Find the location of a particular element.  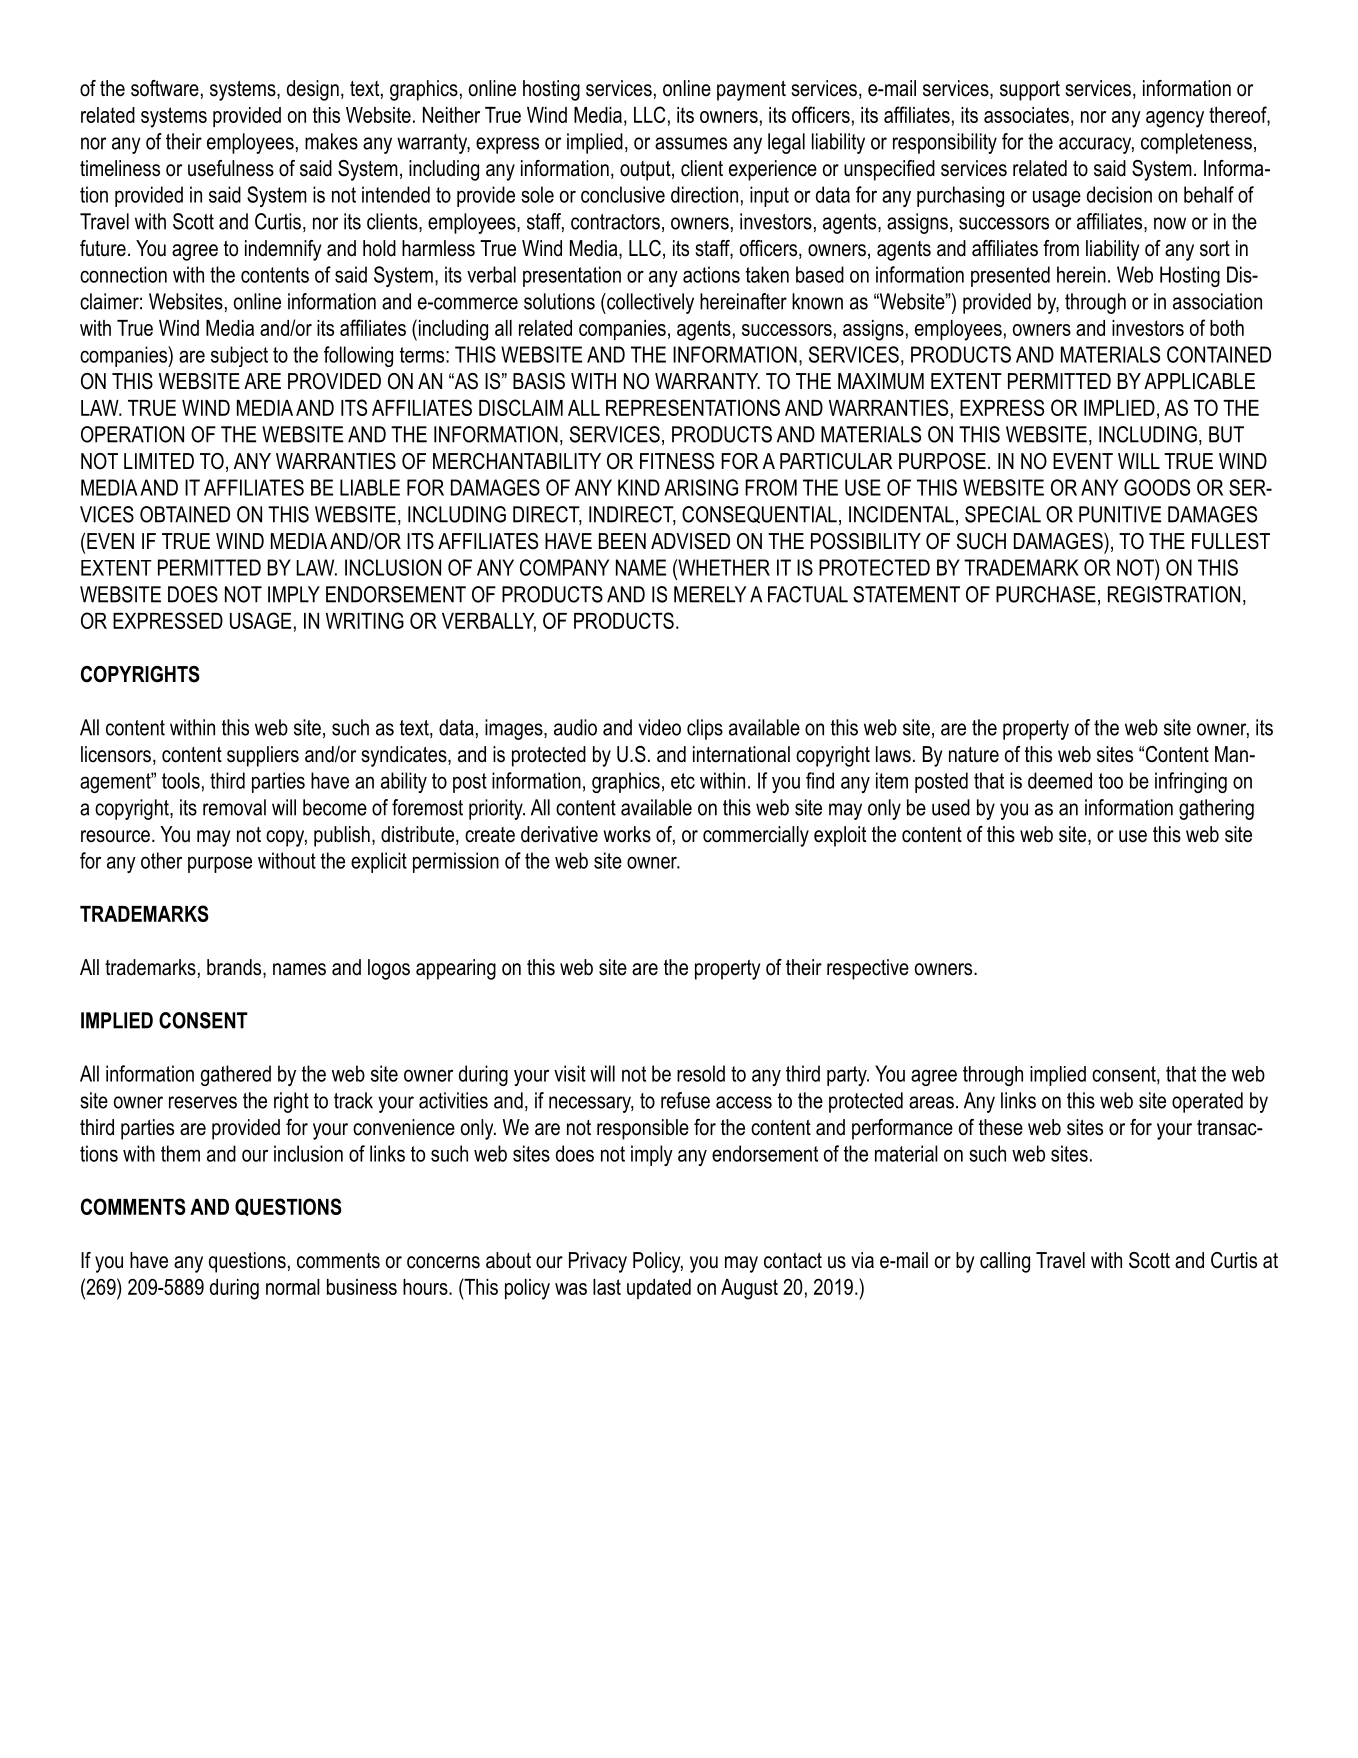

brands is located at coordinates (235, 968).
